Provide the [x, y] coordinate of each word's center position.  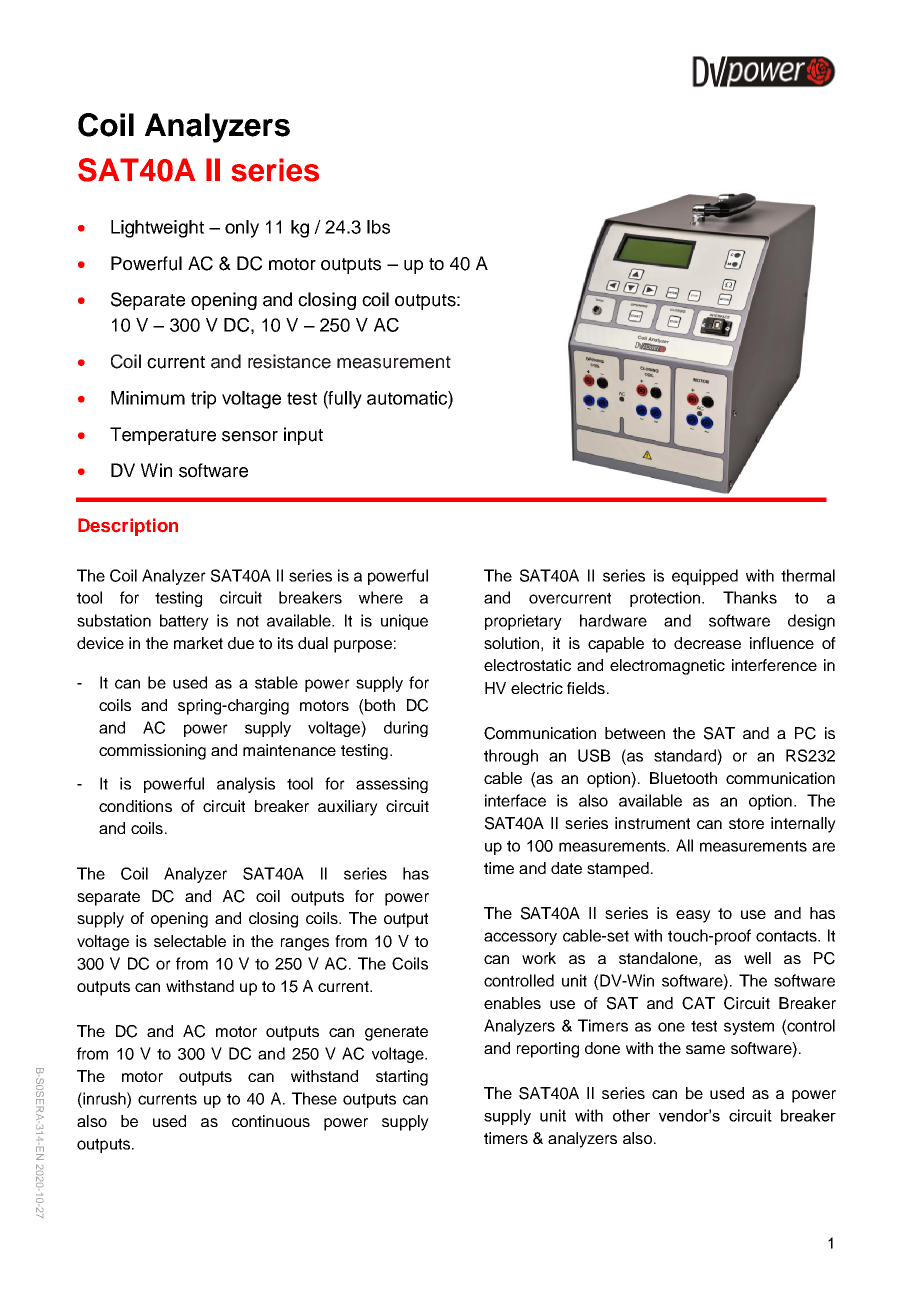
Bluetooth [683, 778]
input [303, 436]
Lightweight [157, 229]
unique [404, 622]
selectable [190, 941]
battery [184, 622]
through [511, 757]
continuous [271, 1121]
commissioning [152, 752]
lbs [378, 227]
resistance [289, 361]
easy [693, 916]
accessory [520, 938]
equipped [705, 577]
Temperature [163, 436]
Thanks [750, 597]
